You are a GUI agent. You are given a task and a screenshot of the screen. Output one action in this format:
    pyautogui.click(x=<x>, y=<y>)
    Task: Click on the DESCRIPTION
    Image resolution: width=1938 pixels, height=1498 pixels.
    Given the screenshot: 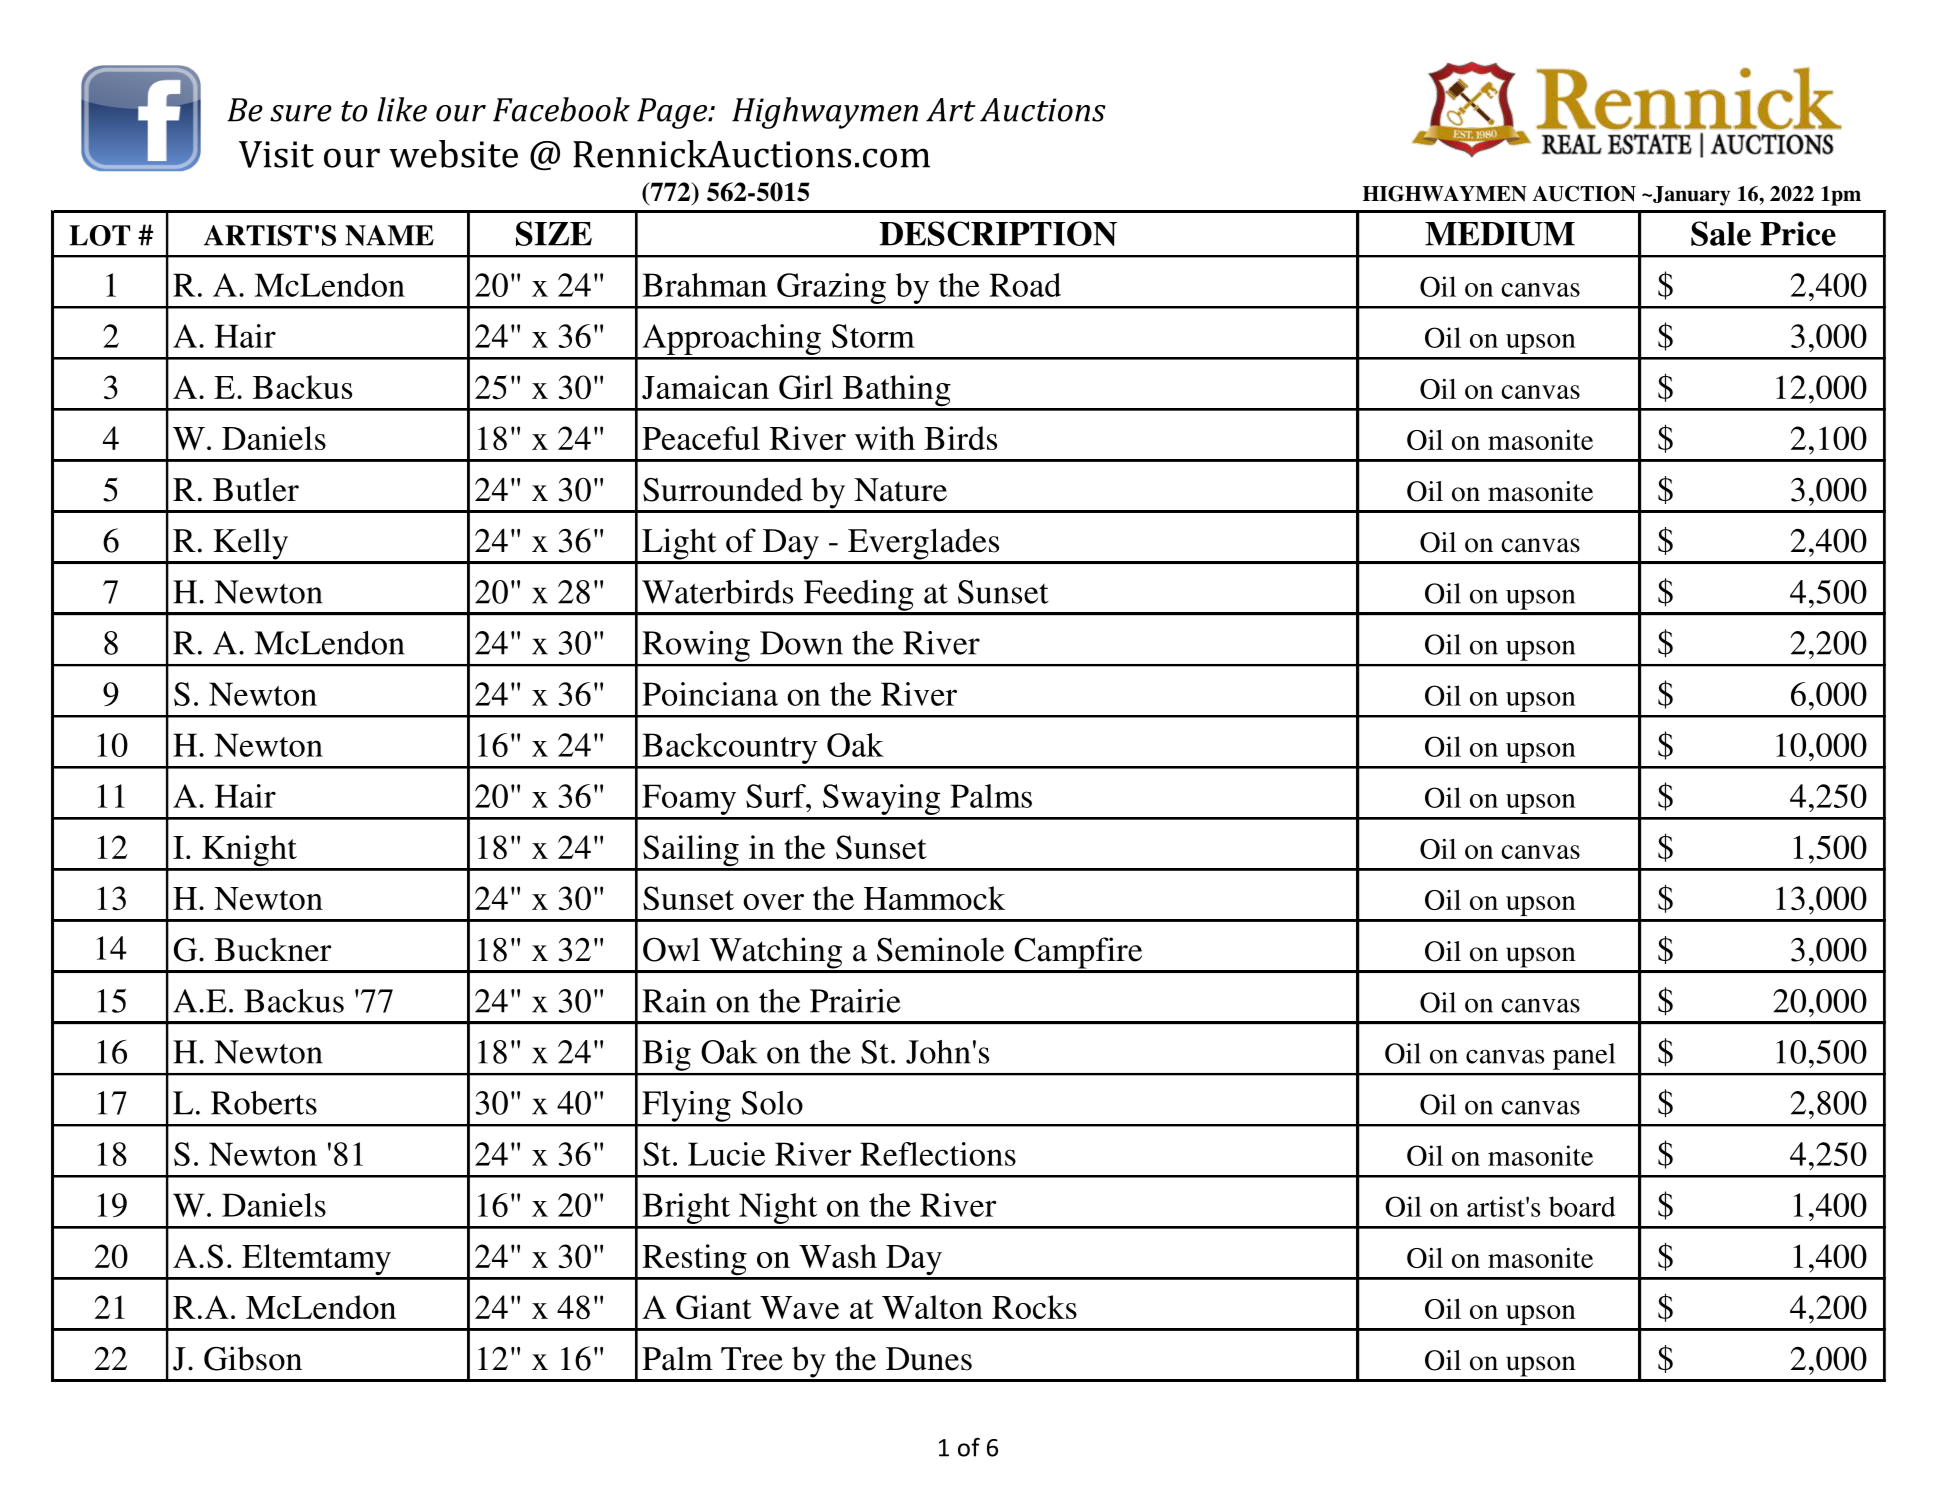 What is the action you would take?
    pyautogui.click(x=998, y=233)
